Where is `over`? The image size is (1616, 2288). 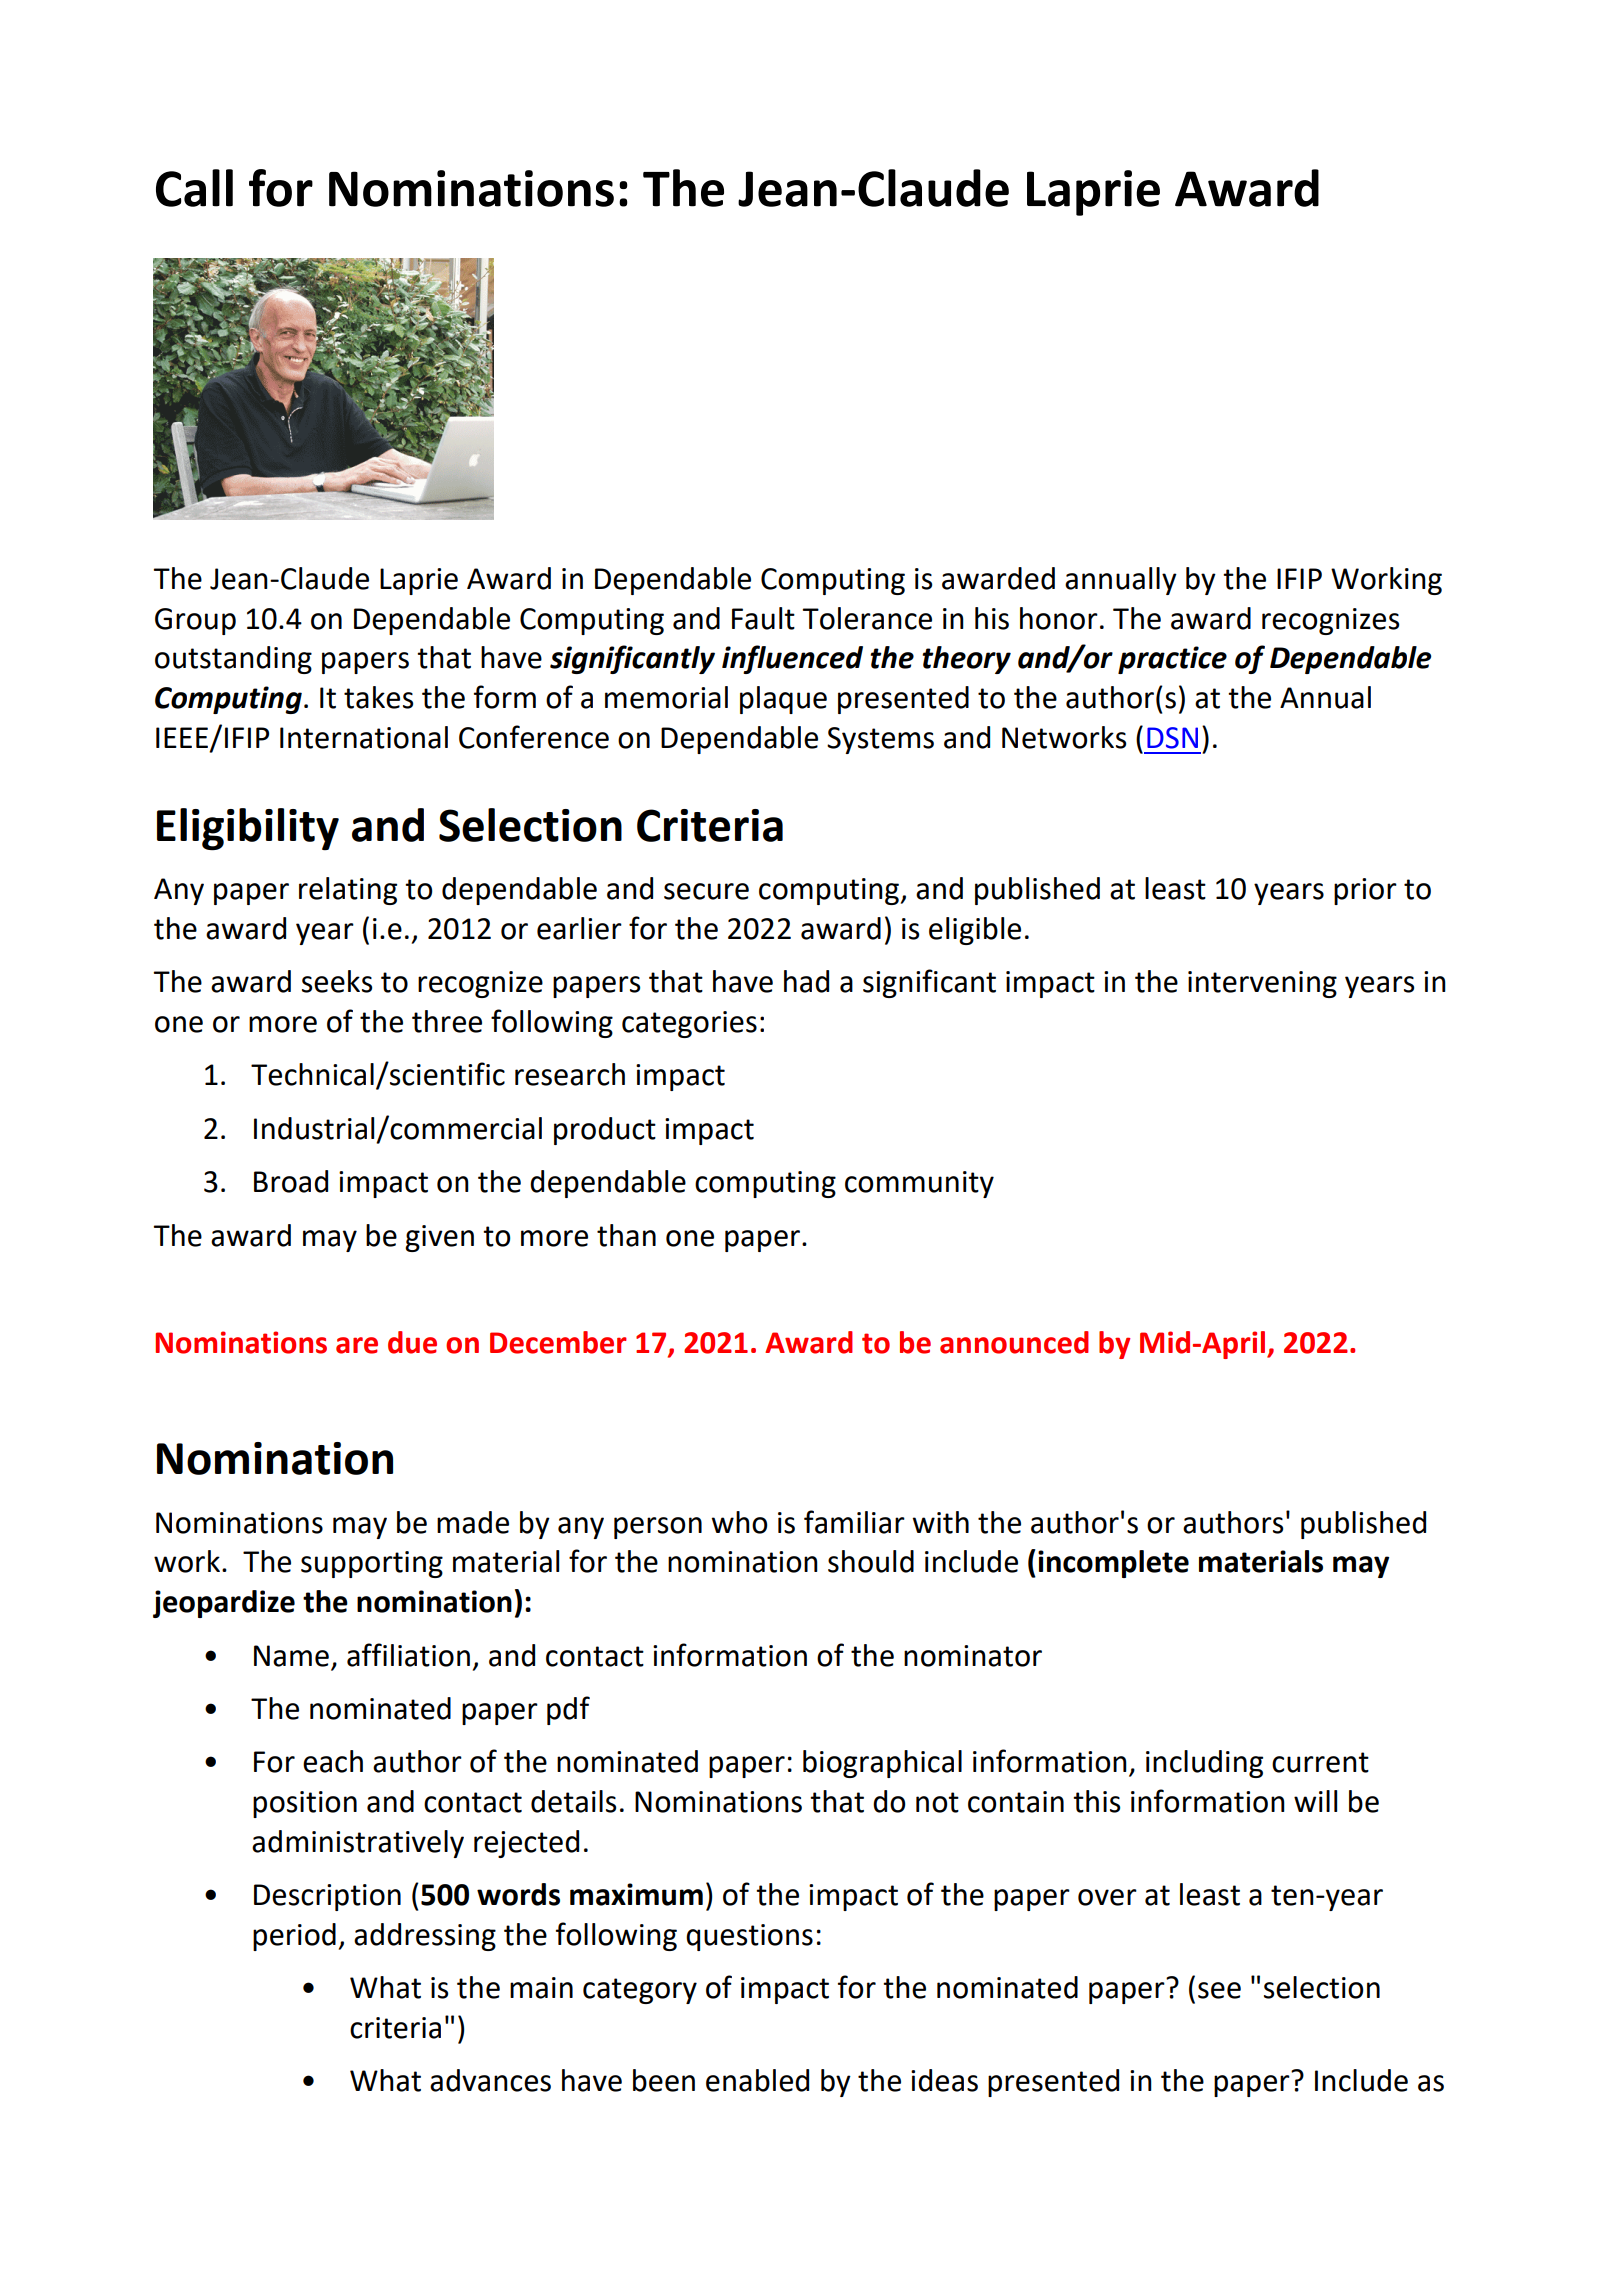 over is located at coordinates (1107, 1897).
